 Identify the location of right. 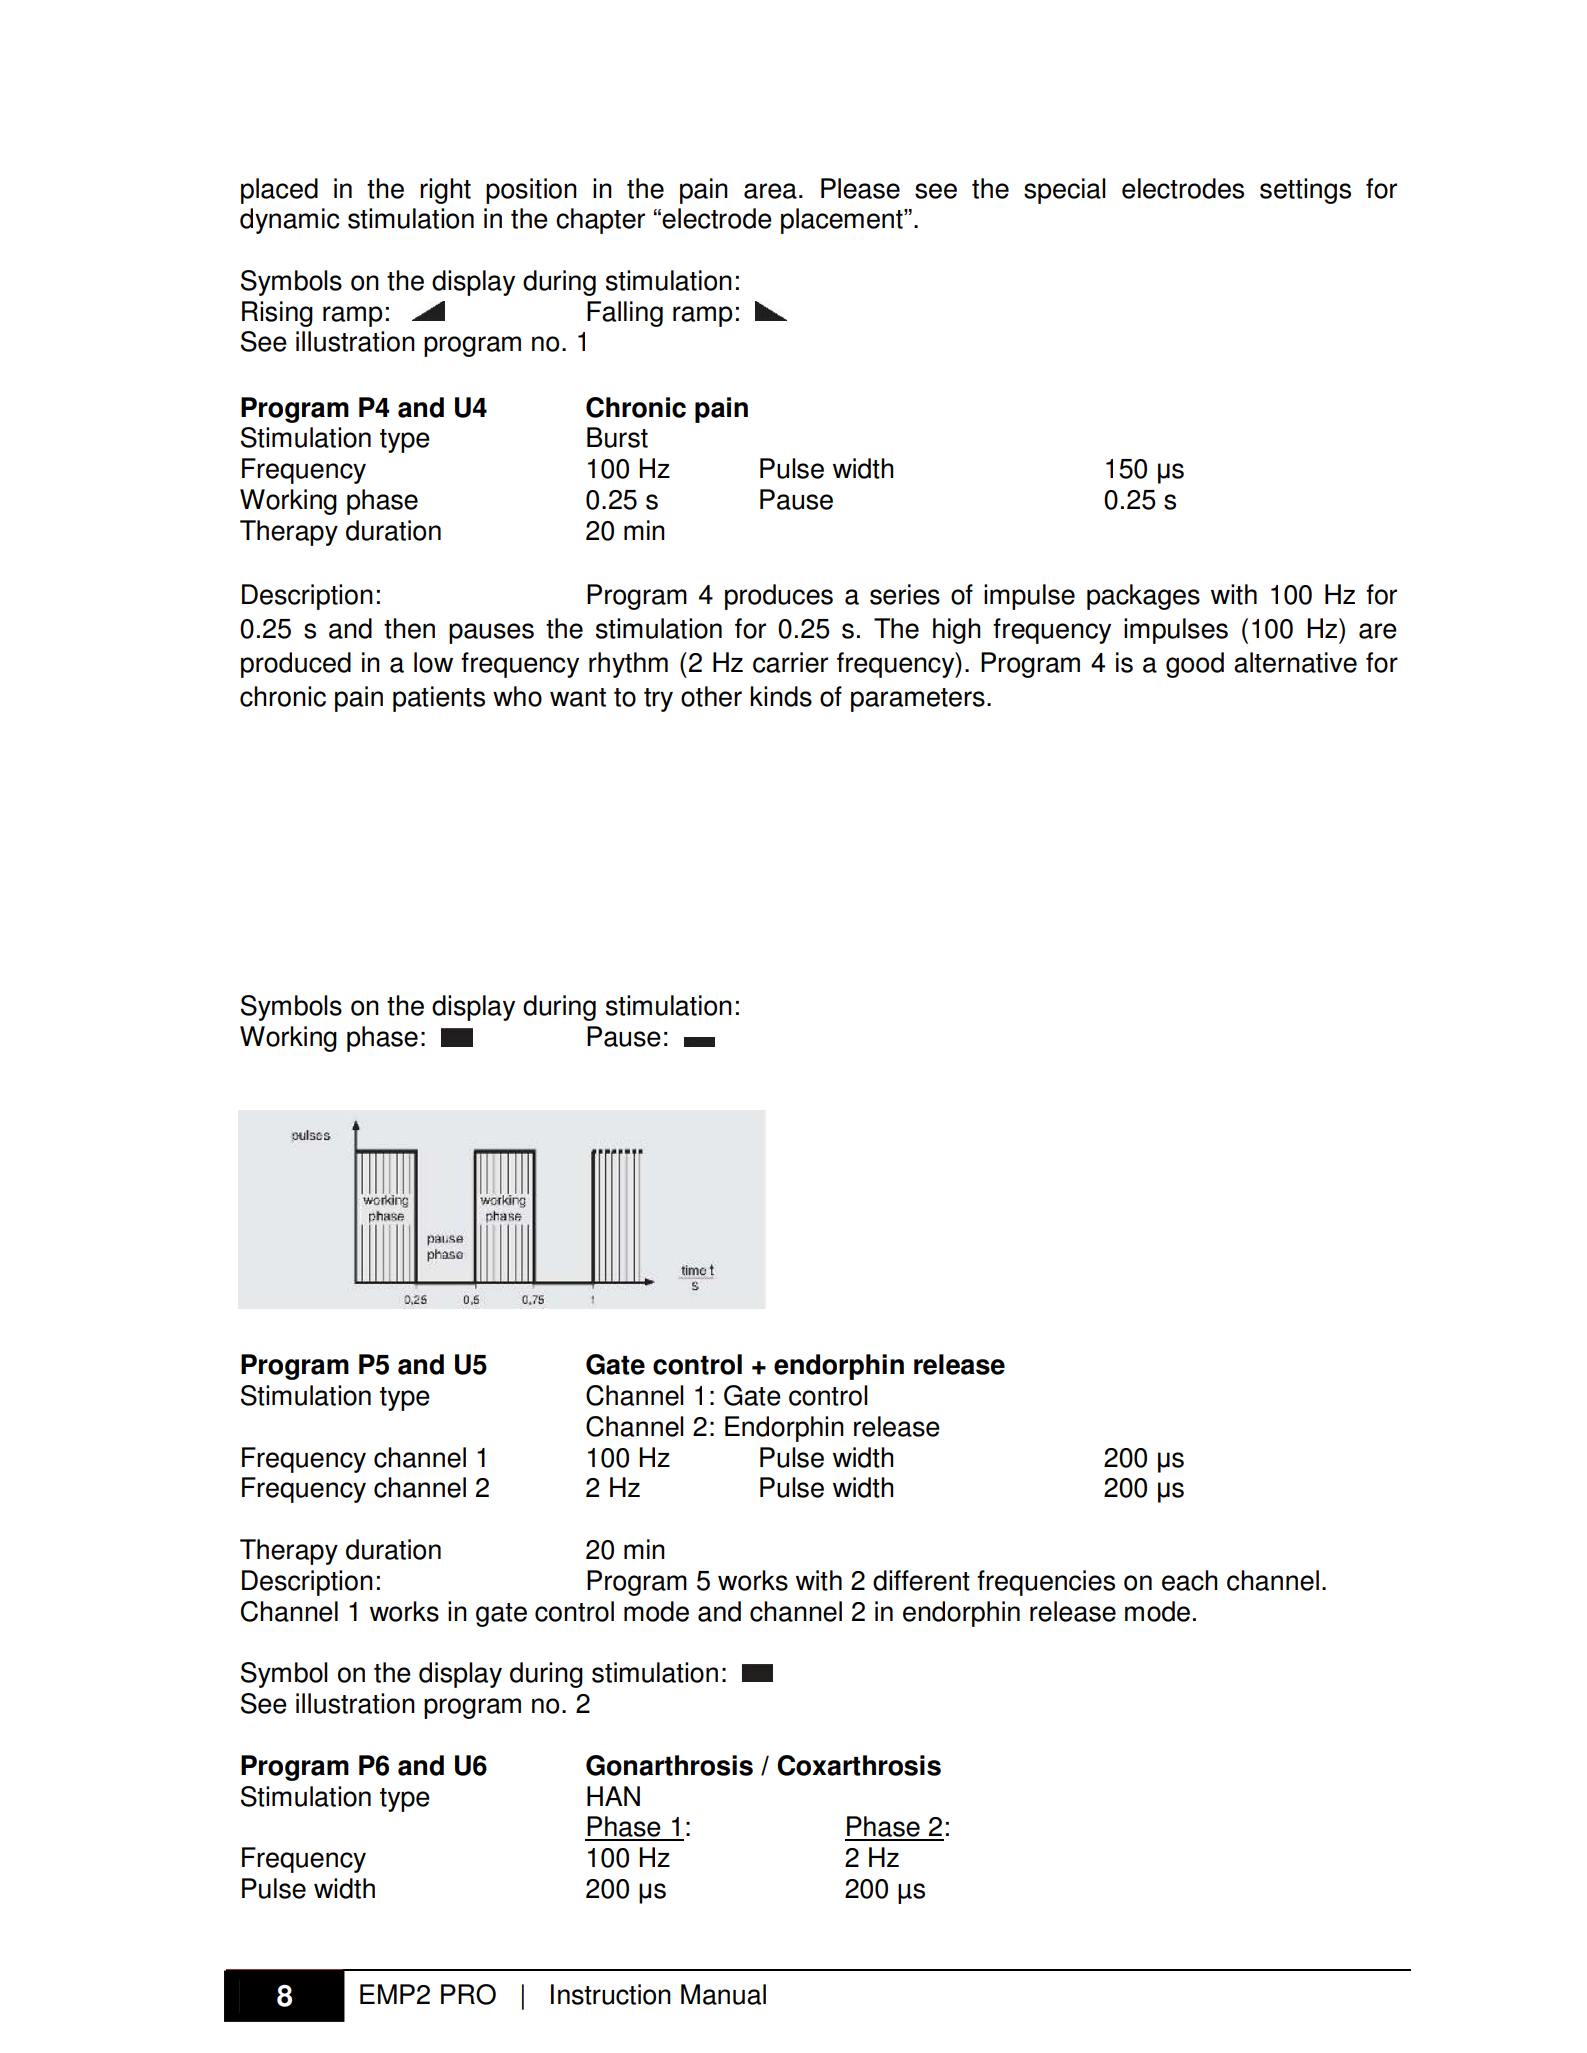
(445, 191).
